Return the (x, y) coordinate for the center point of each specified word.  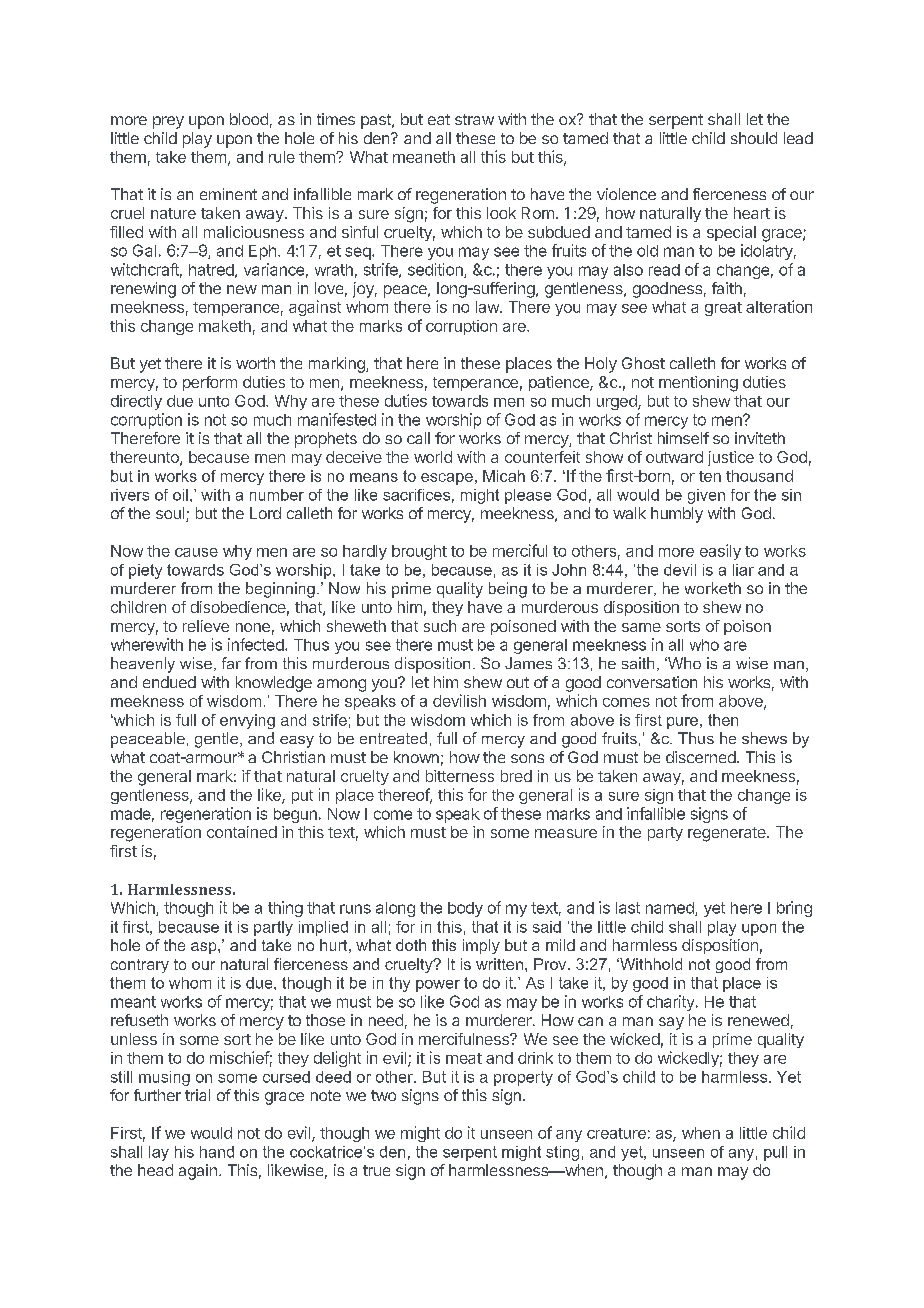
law (488, 307)
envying (247, 721)
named (671, 909)
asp (205, 948)
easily (720, 552)
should (754, 138)
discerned (701, 757)
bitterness (460, 776)
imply (481, 946)
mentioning (698, 384)
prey (168, 122)
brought (419, 552)
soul (171, 514)
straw (474, 119)
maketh (225, 326)
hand (217, 1152)
